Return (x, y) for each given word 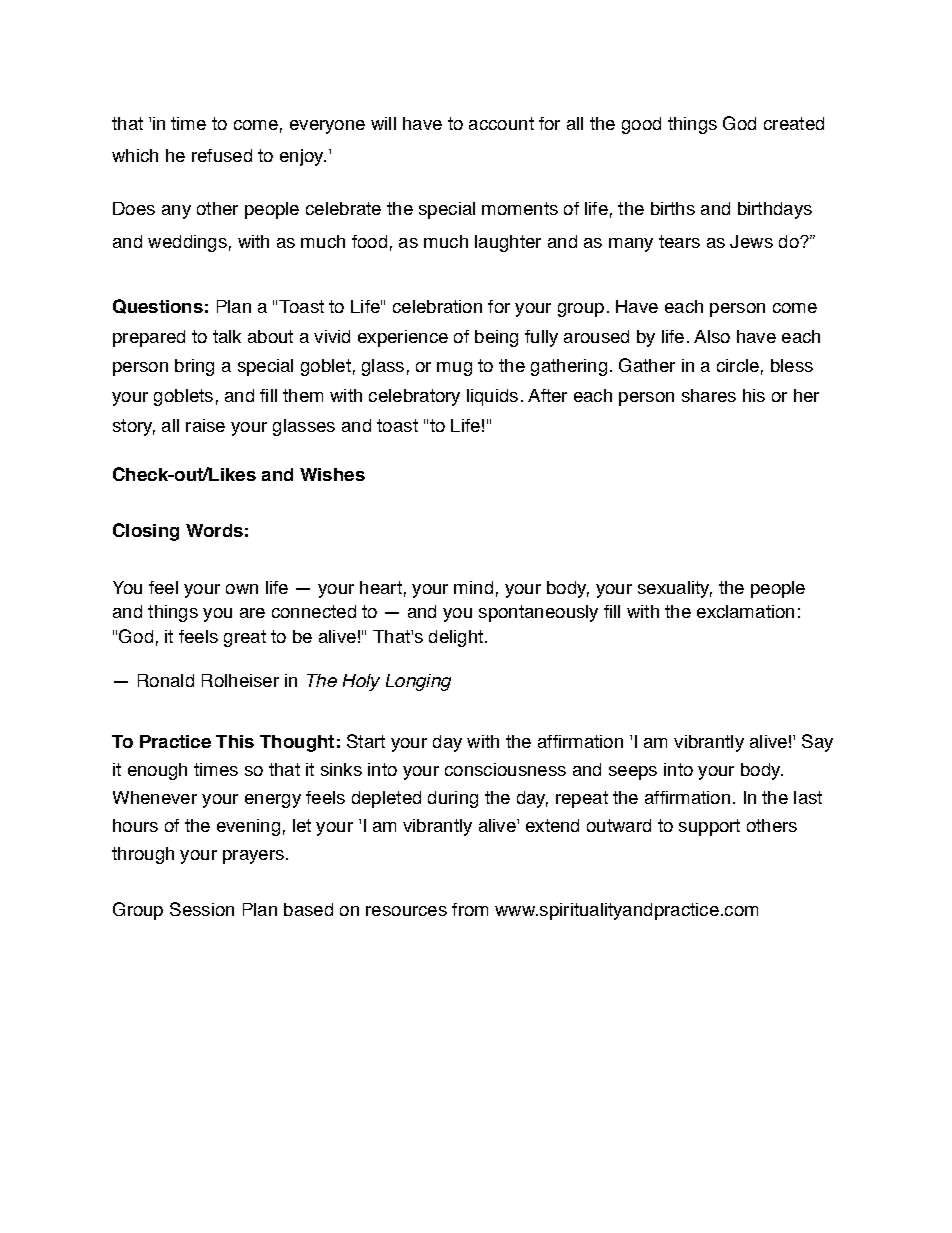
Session (202, 909)
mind (473, 587)
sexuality (675, 589)
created (794, 123)
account (501, 123)
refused (222, 155)
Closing (146, 532)
